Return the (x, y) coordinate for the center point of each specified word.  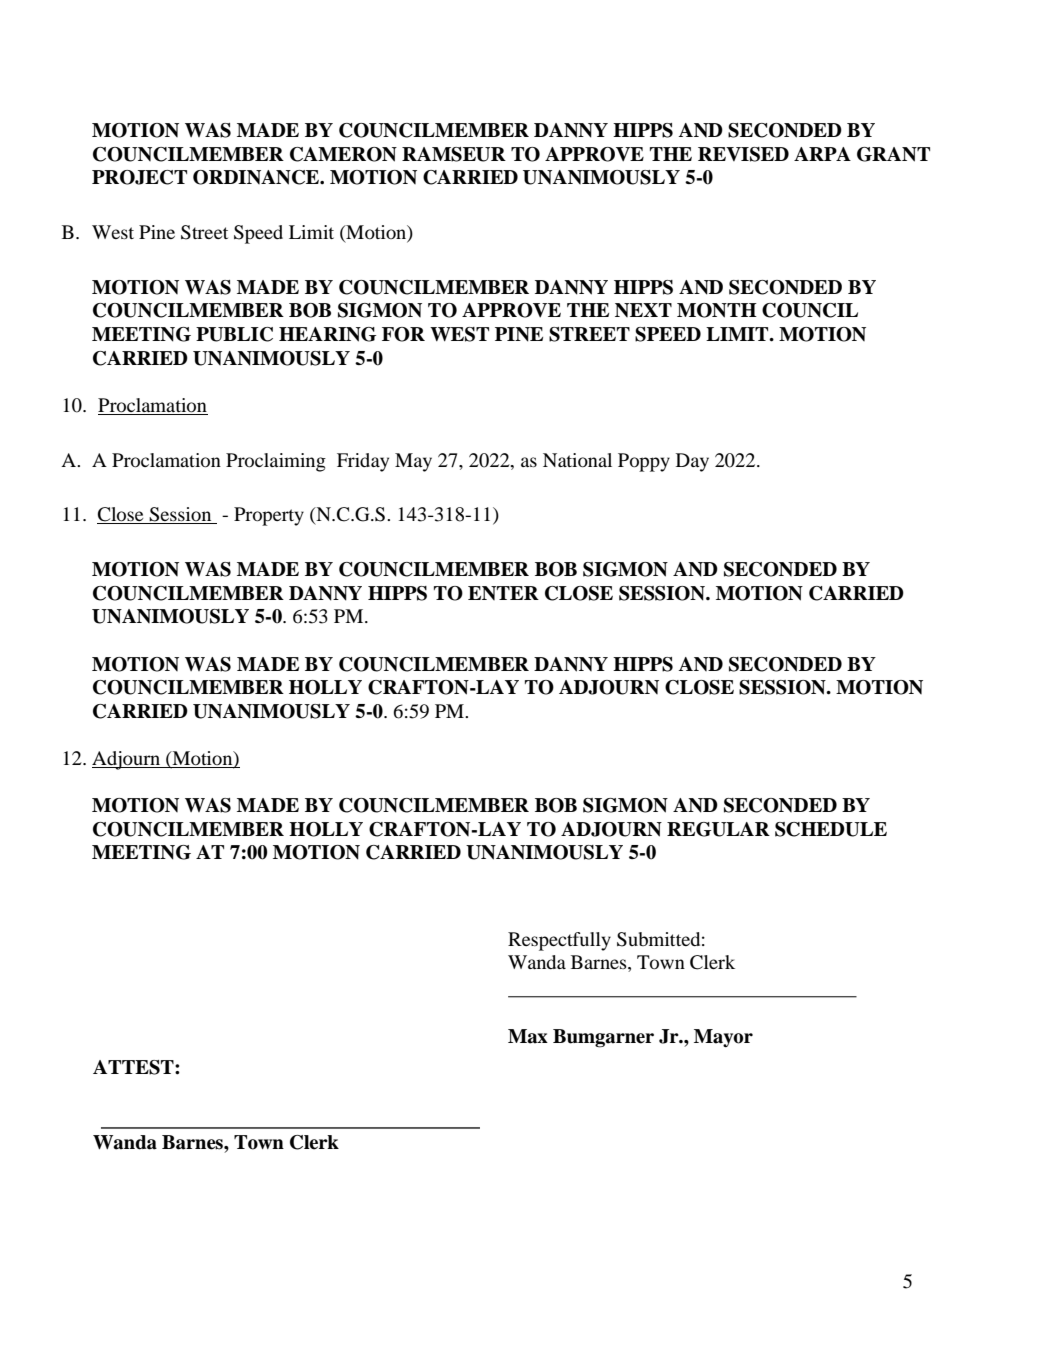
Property (269, 516)
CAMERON (343, 154)
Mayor (723, 1038)
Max (528, 1036)
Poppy (644, 462)
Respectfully (559, 941)
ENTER (503, 593)
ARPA (822, 154)
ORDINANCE (257, 177)
